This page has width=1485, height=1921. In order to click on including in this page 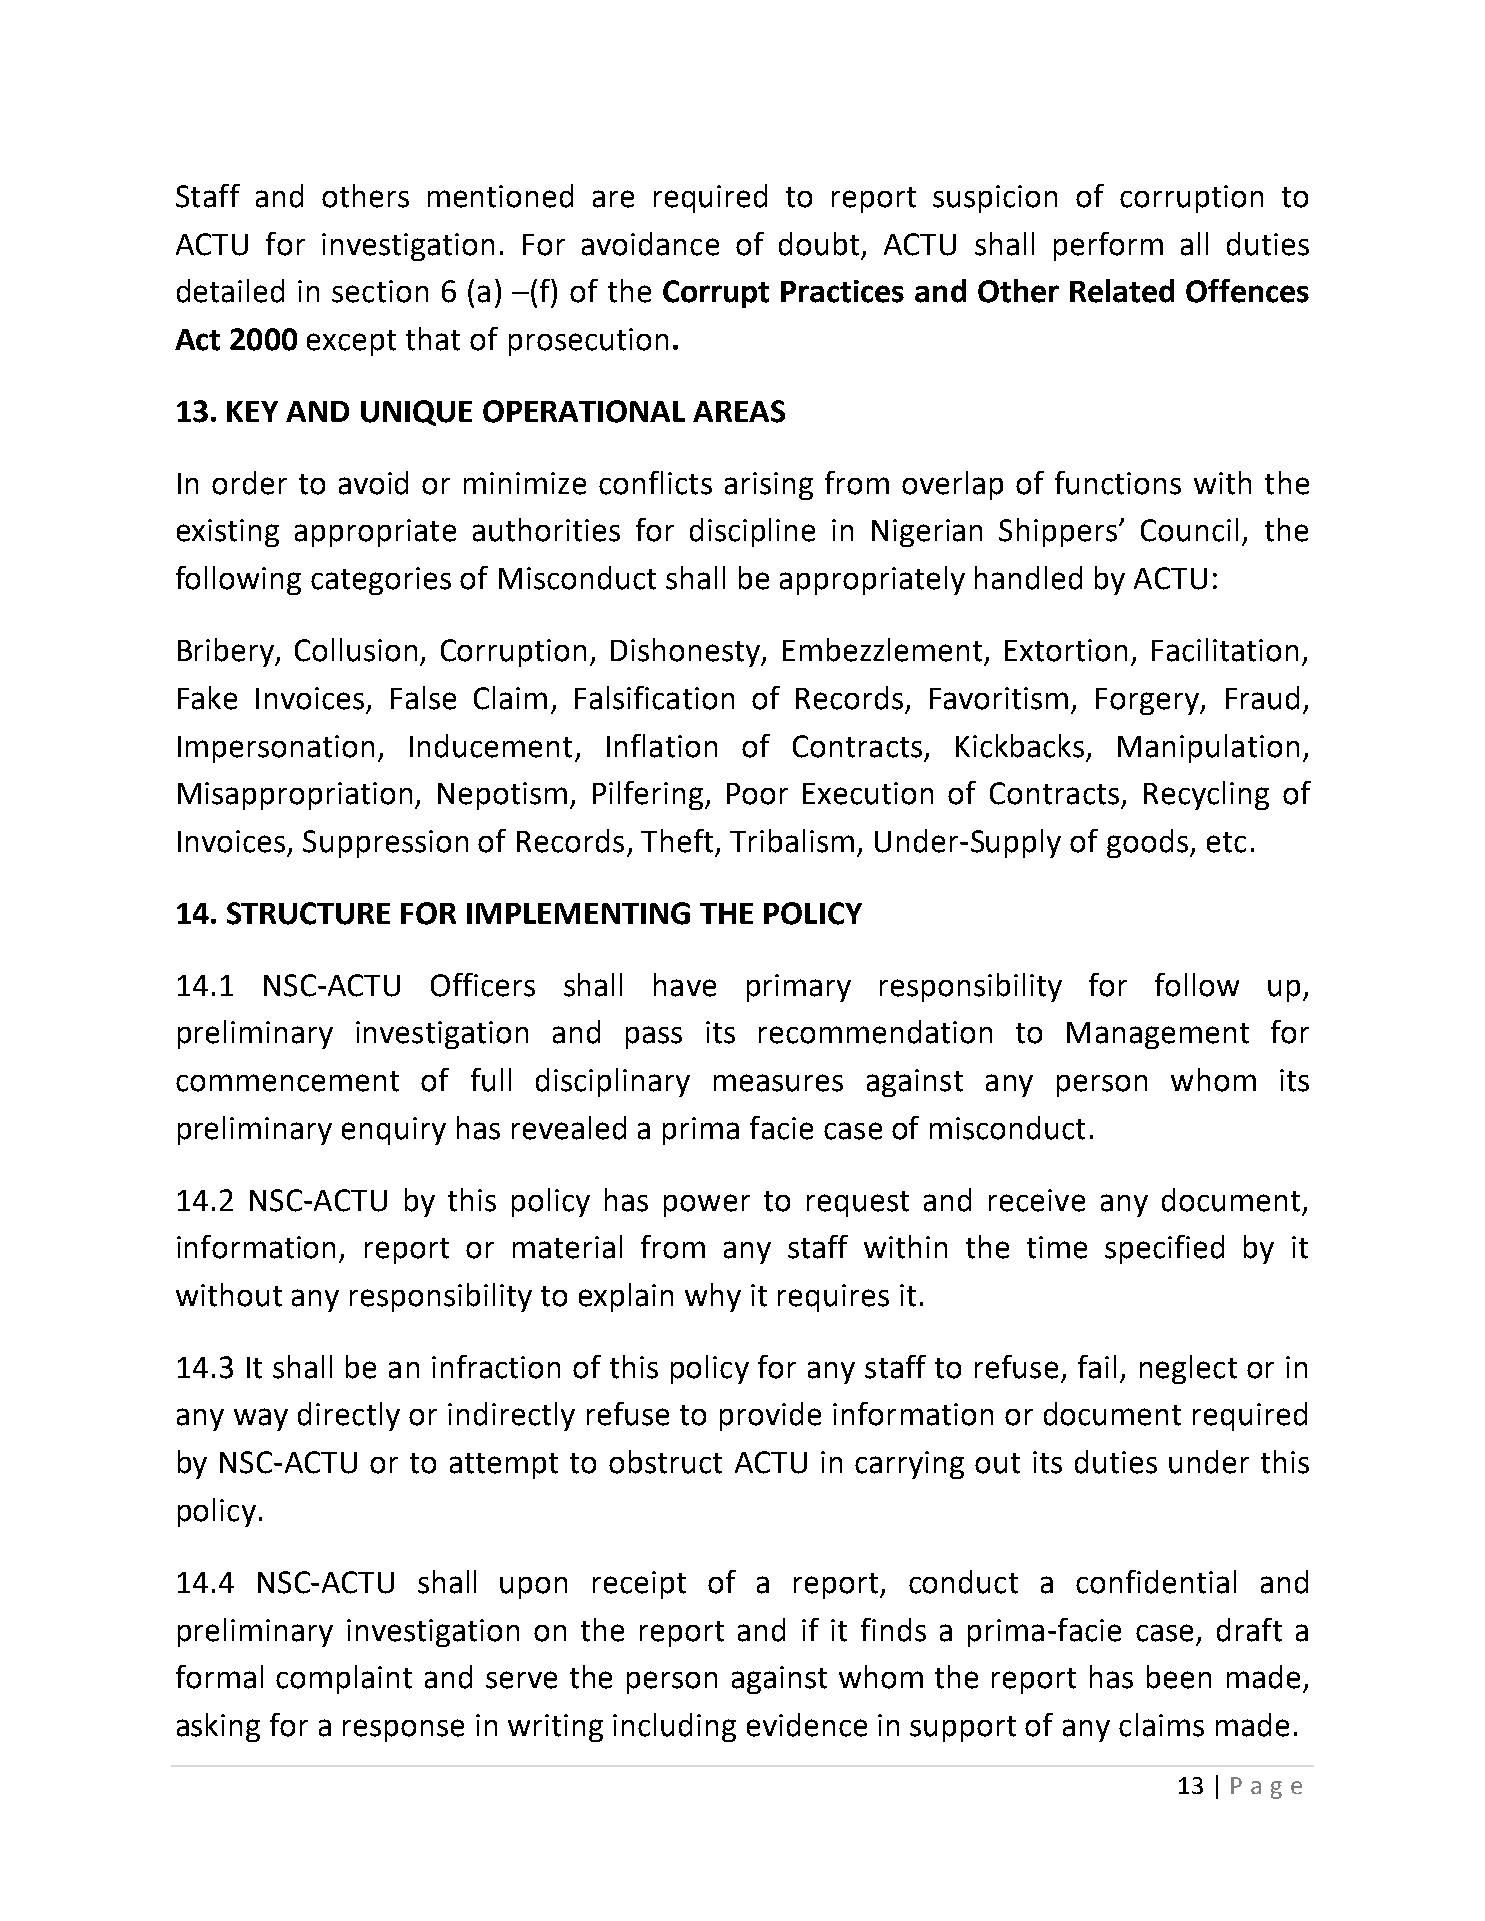, I will do `click(674, 1727)`.
